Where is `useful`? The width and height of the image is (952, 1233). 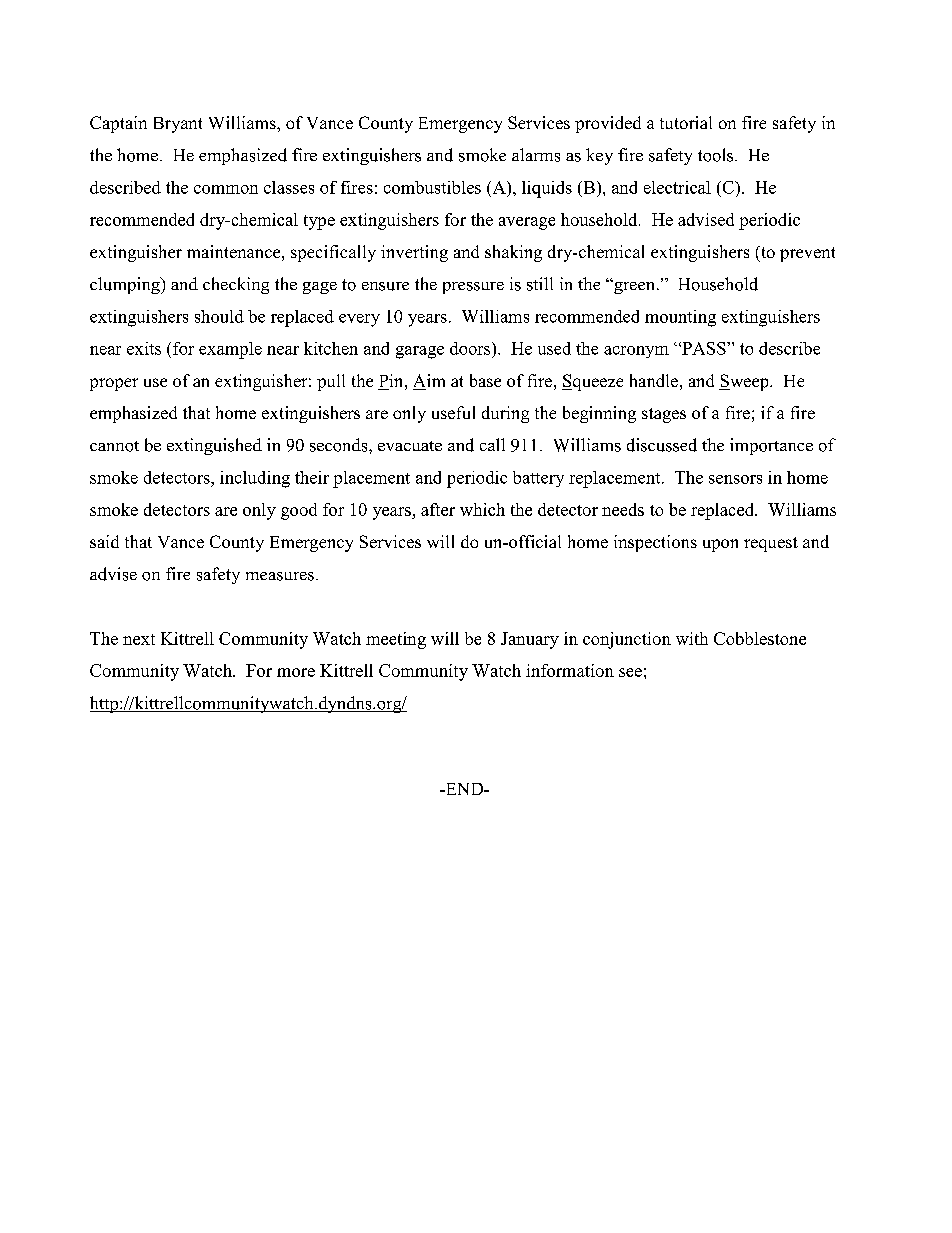
useful is located at coordinates (453, 412).
